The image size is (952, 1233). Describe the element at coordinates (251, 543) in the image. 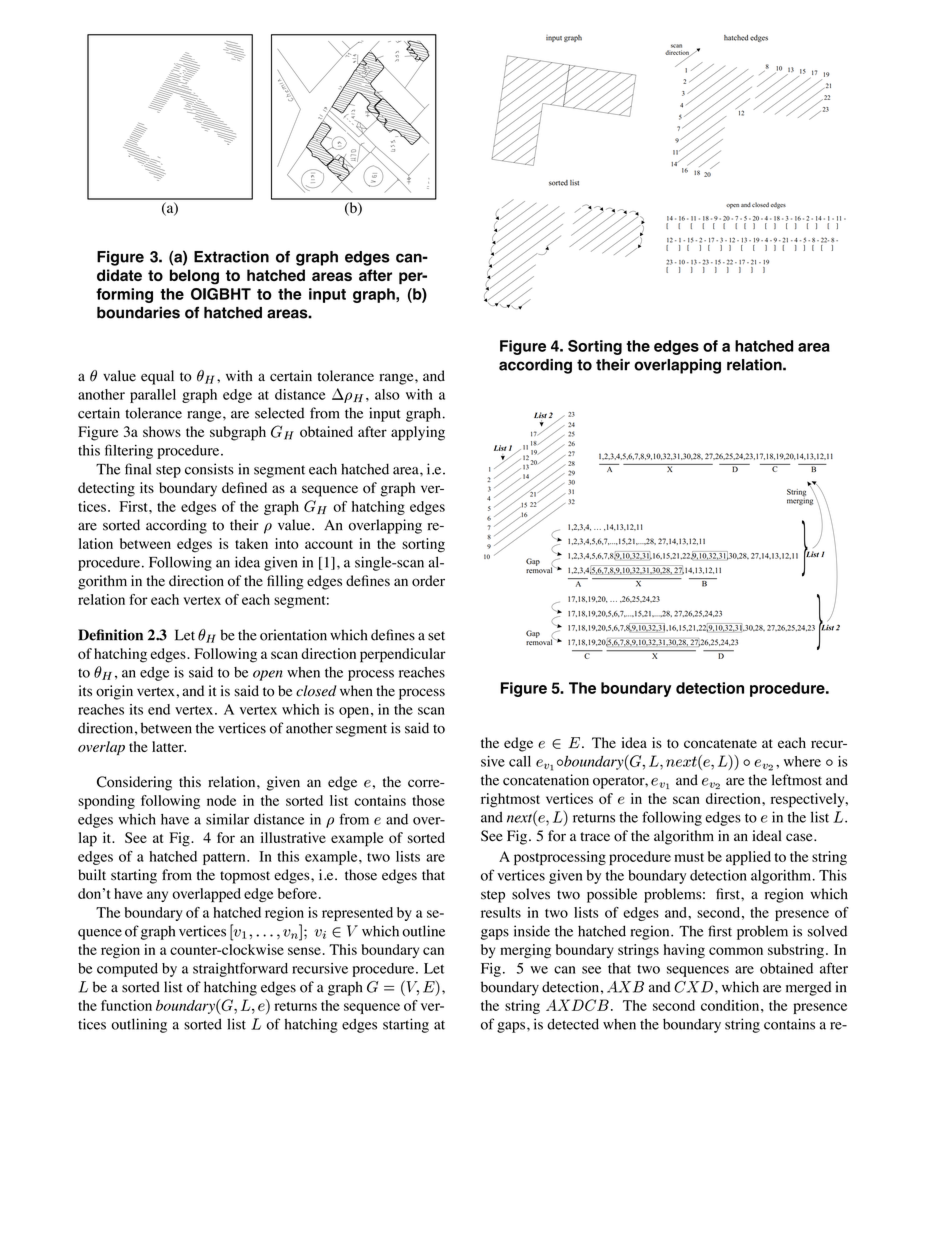

I see `taken` at that location.
